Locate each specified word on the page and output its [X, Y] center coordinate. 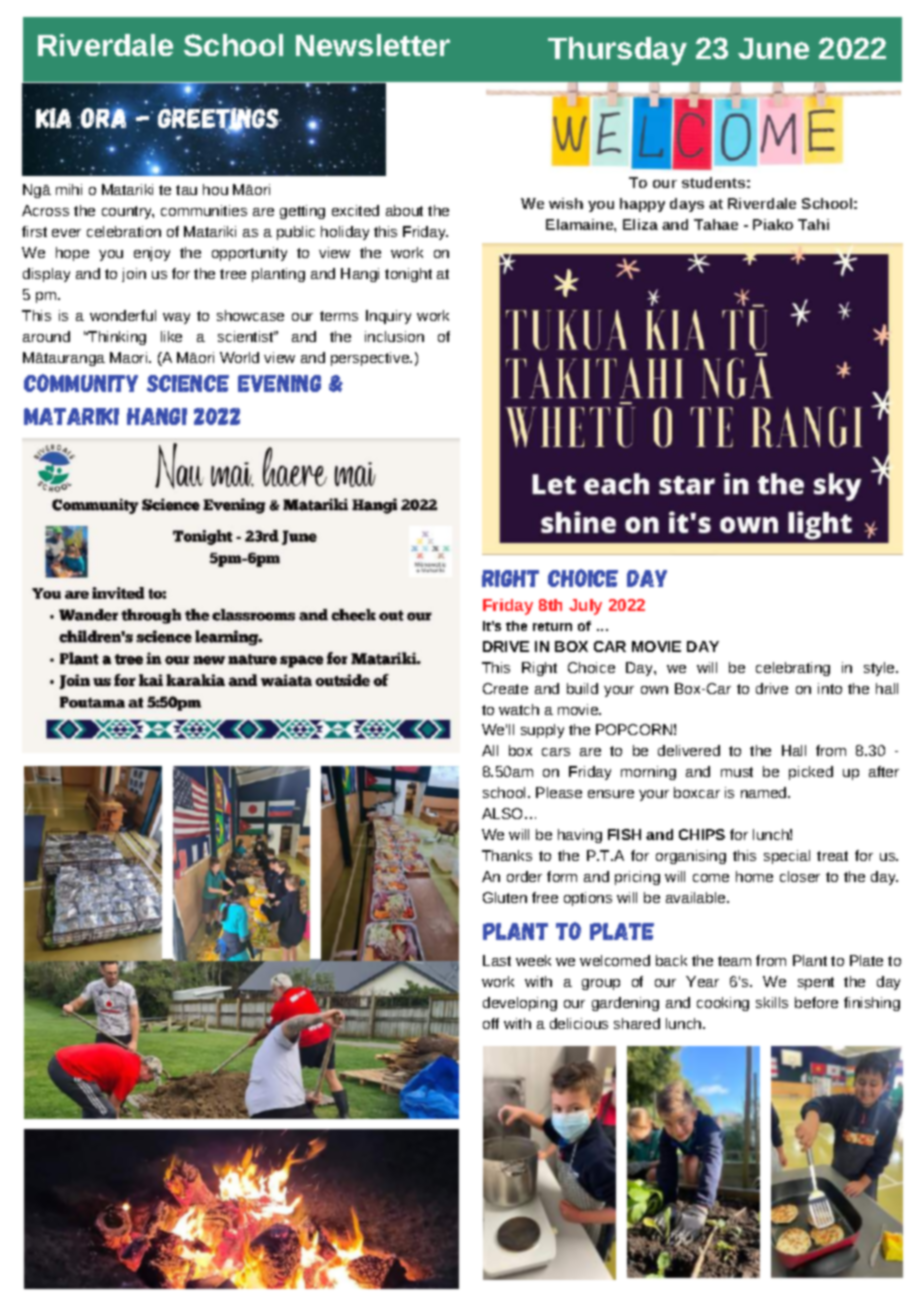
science [188, 383]
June [773, 48]
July [585, 607]
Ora [104, 117]
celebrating [793, 669]
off [491, 1023]
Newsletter [373, 45]
